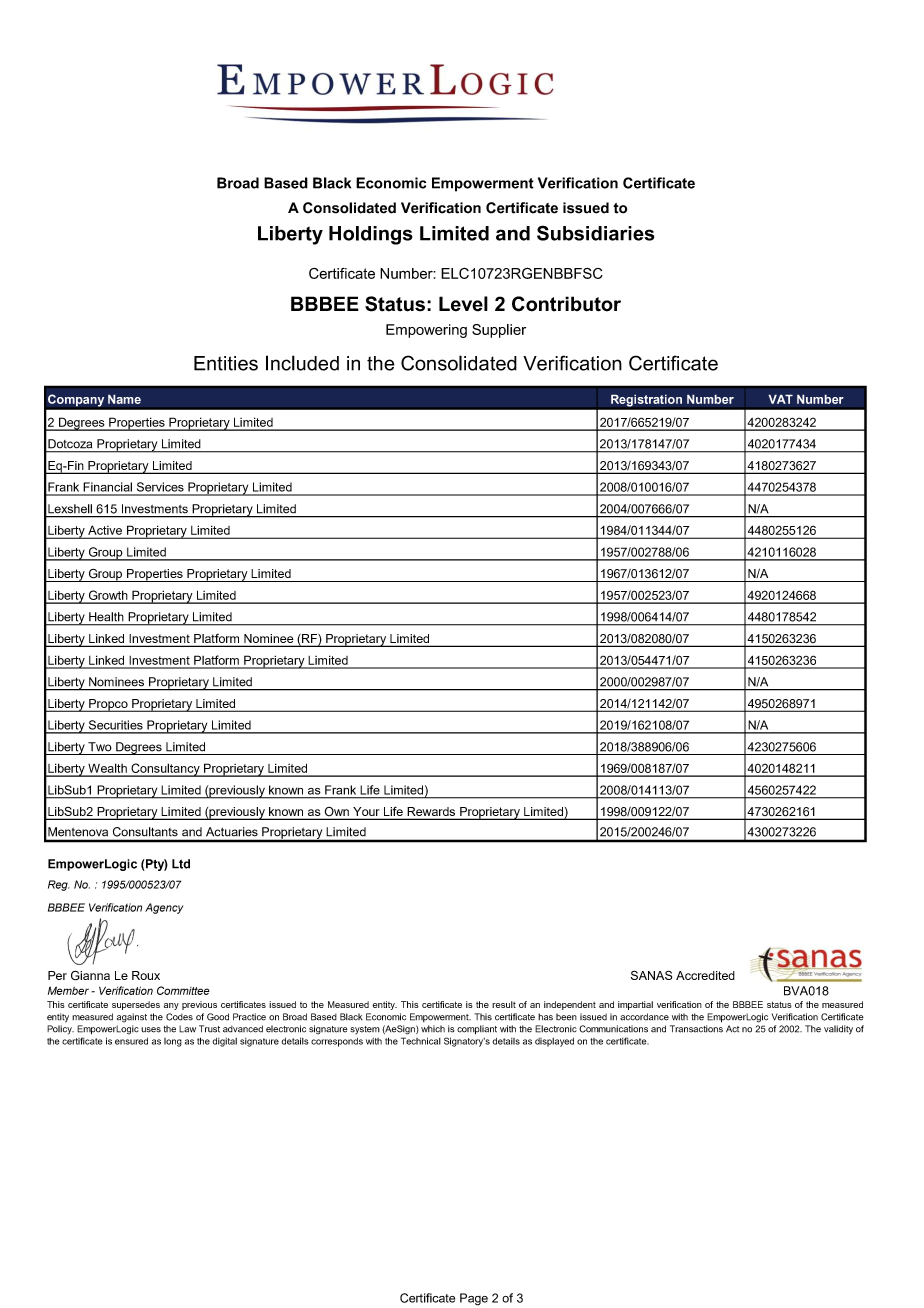 The height and width of the document is (1308, 924). I want to click on Rewards, so click(431, 813).
